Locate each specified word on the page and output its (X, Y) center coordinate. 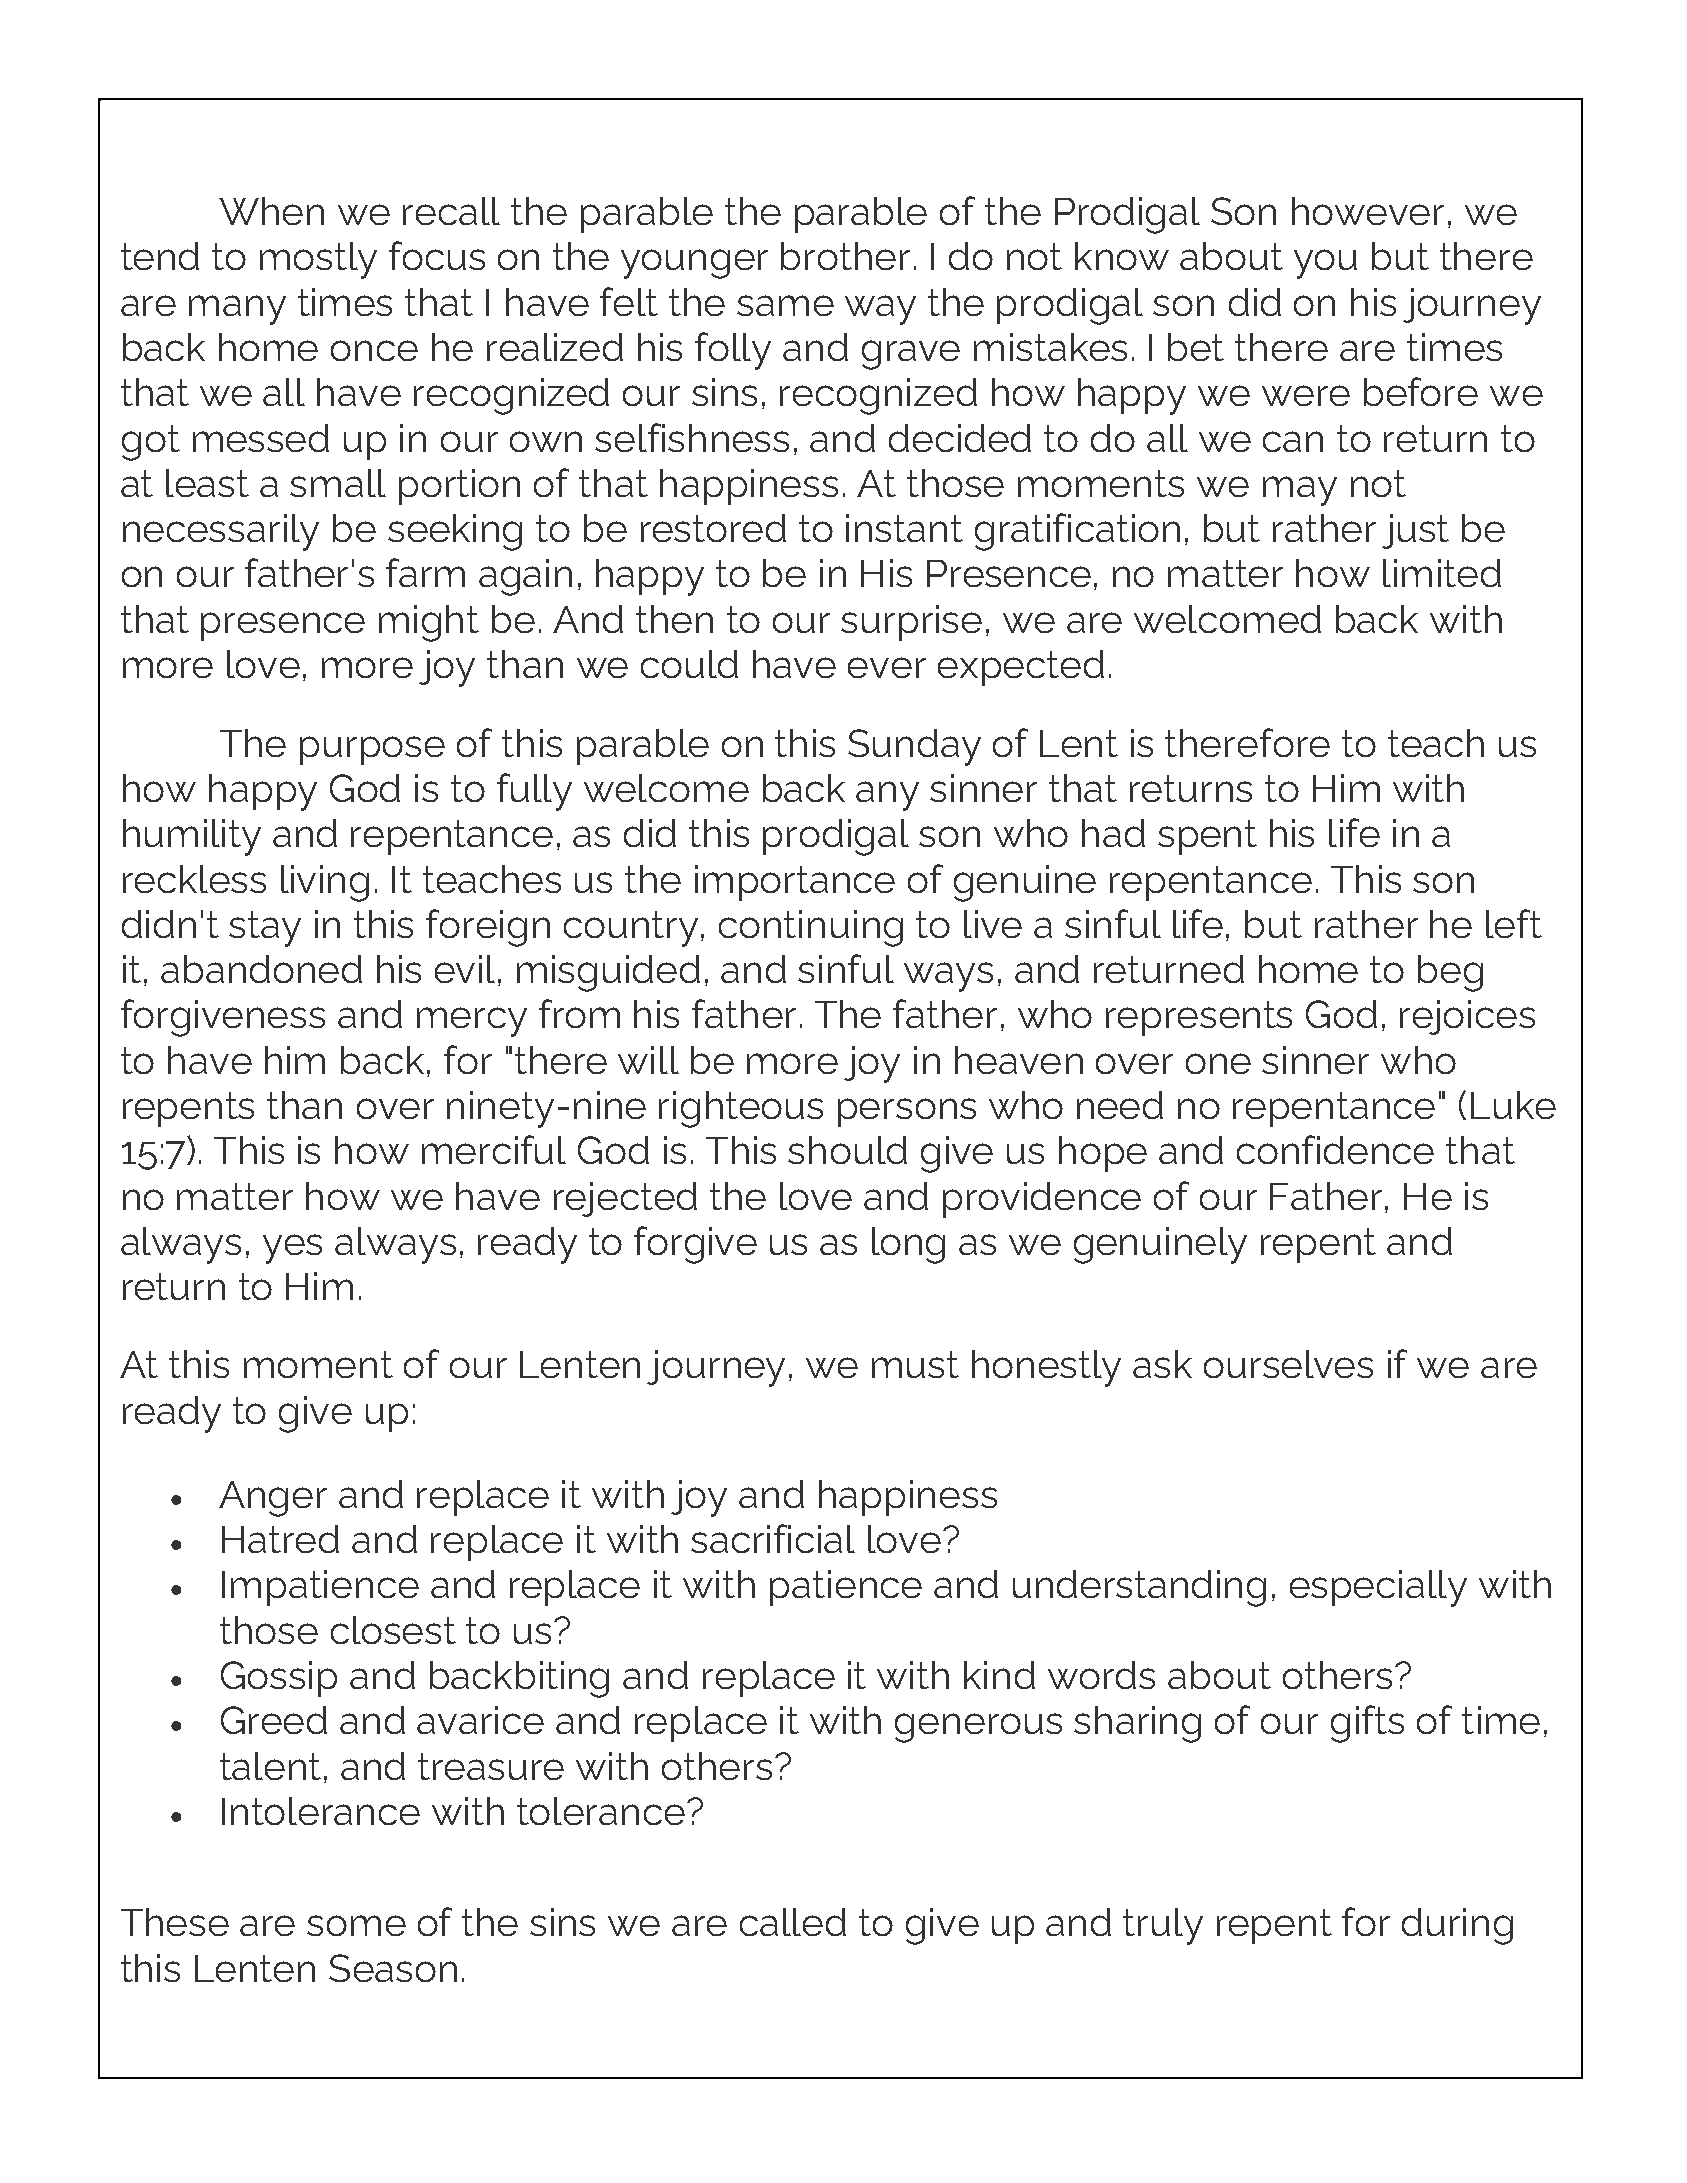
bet (1196, 347)
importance (795, 883)
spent (1207, 837)
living (325, 883)
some (356, 1925)
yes (292, 1249)
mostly (318, 260)
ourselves (1288, 1364)
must (915, 1364)
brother (845, 256)
